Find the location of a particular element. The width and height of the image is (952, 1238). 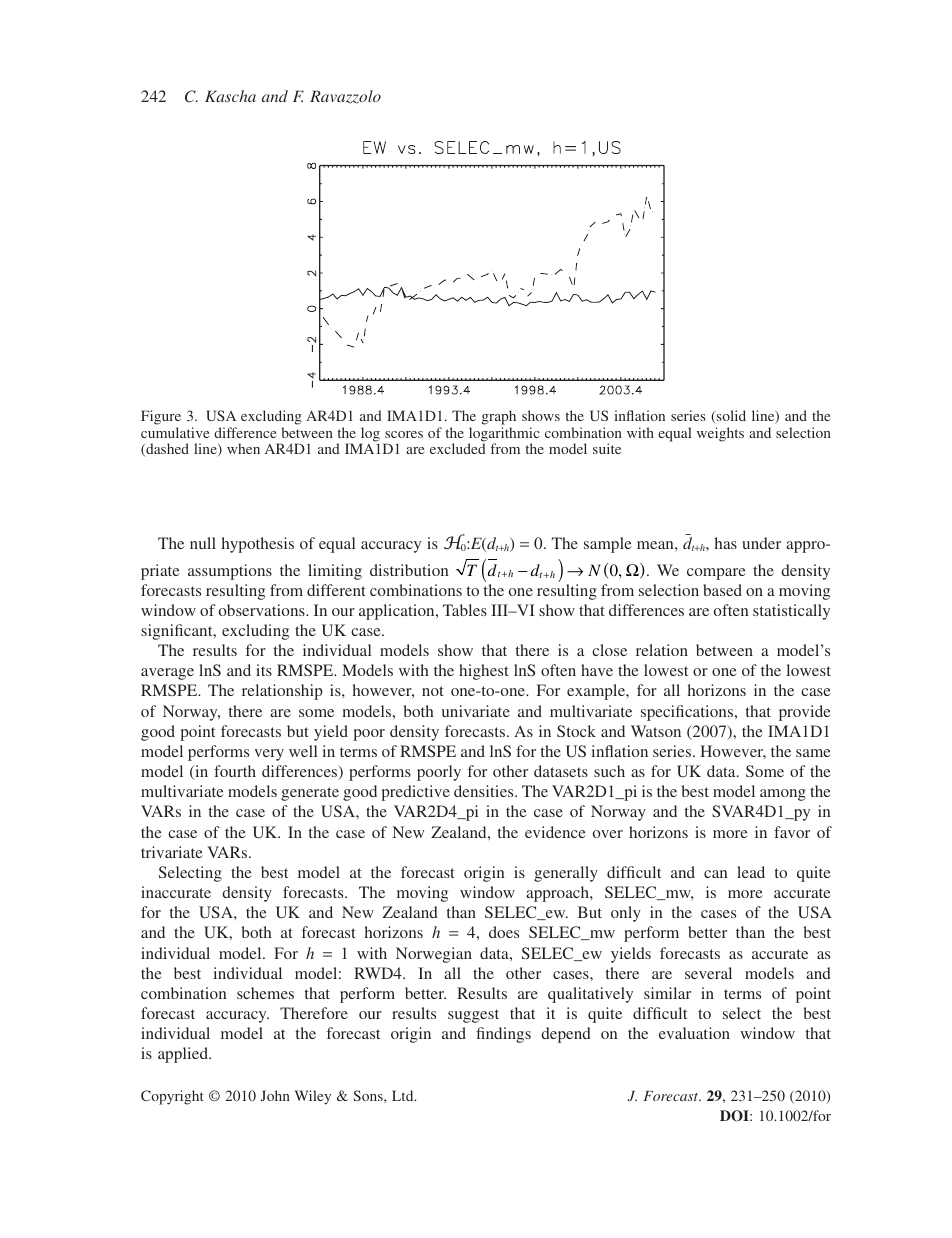

generate is located at coordinates (310, 794).
